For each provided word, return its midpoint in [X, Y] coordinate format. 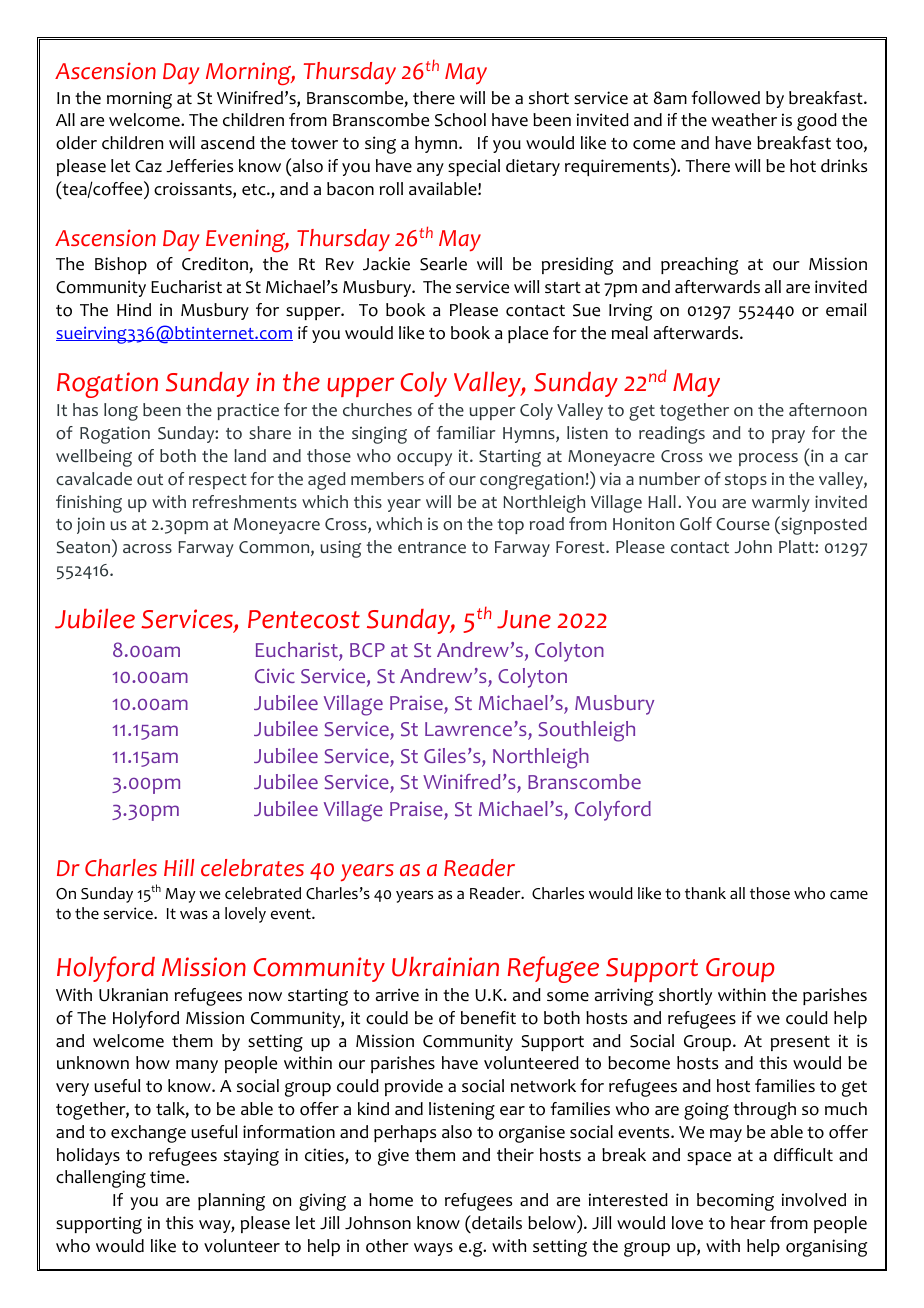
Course [743, 524]
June [524, 619]
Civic [275, 675]
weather [744, 120]
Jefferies [199, 166]
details [496, 1222]
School [460, 120]
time [168, 1177]
